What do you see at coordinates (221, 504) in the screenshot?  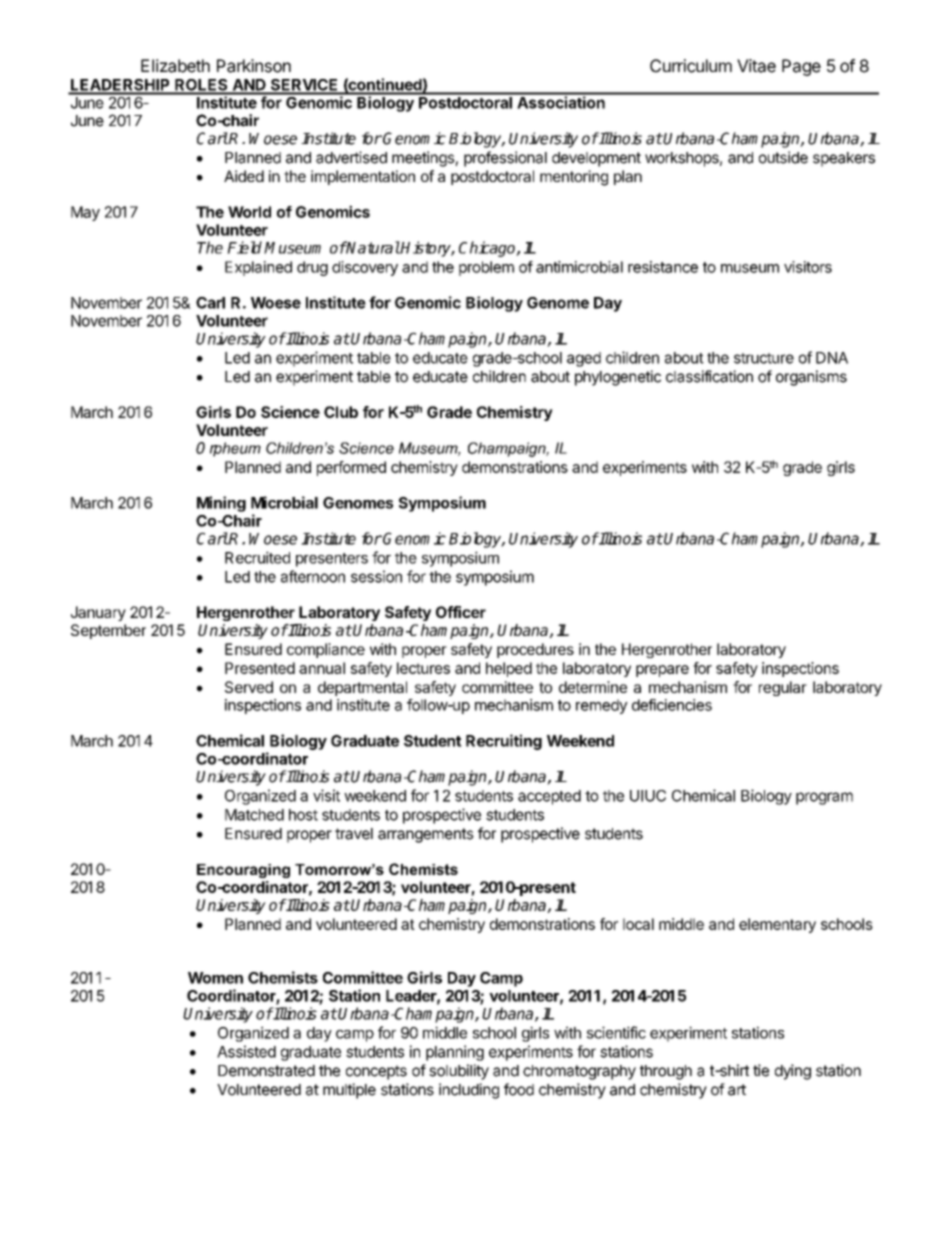 I see `Mining` at bounding box center [221, 504].
